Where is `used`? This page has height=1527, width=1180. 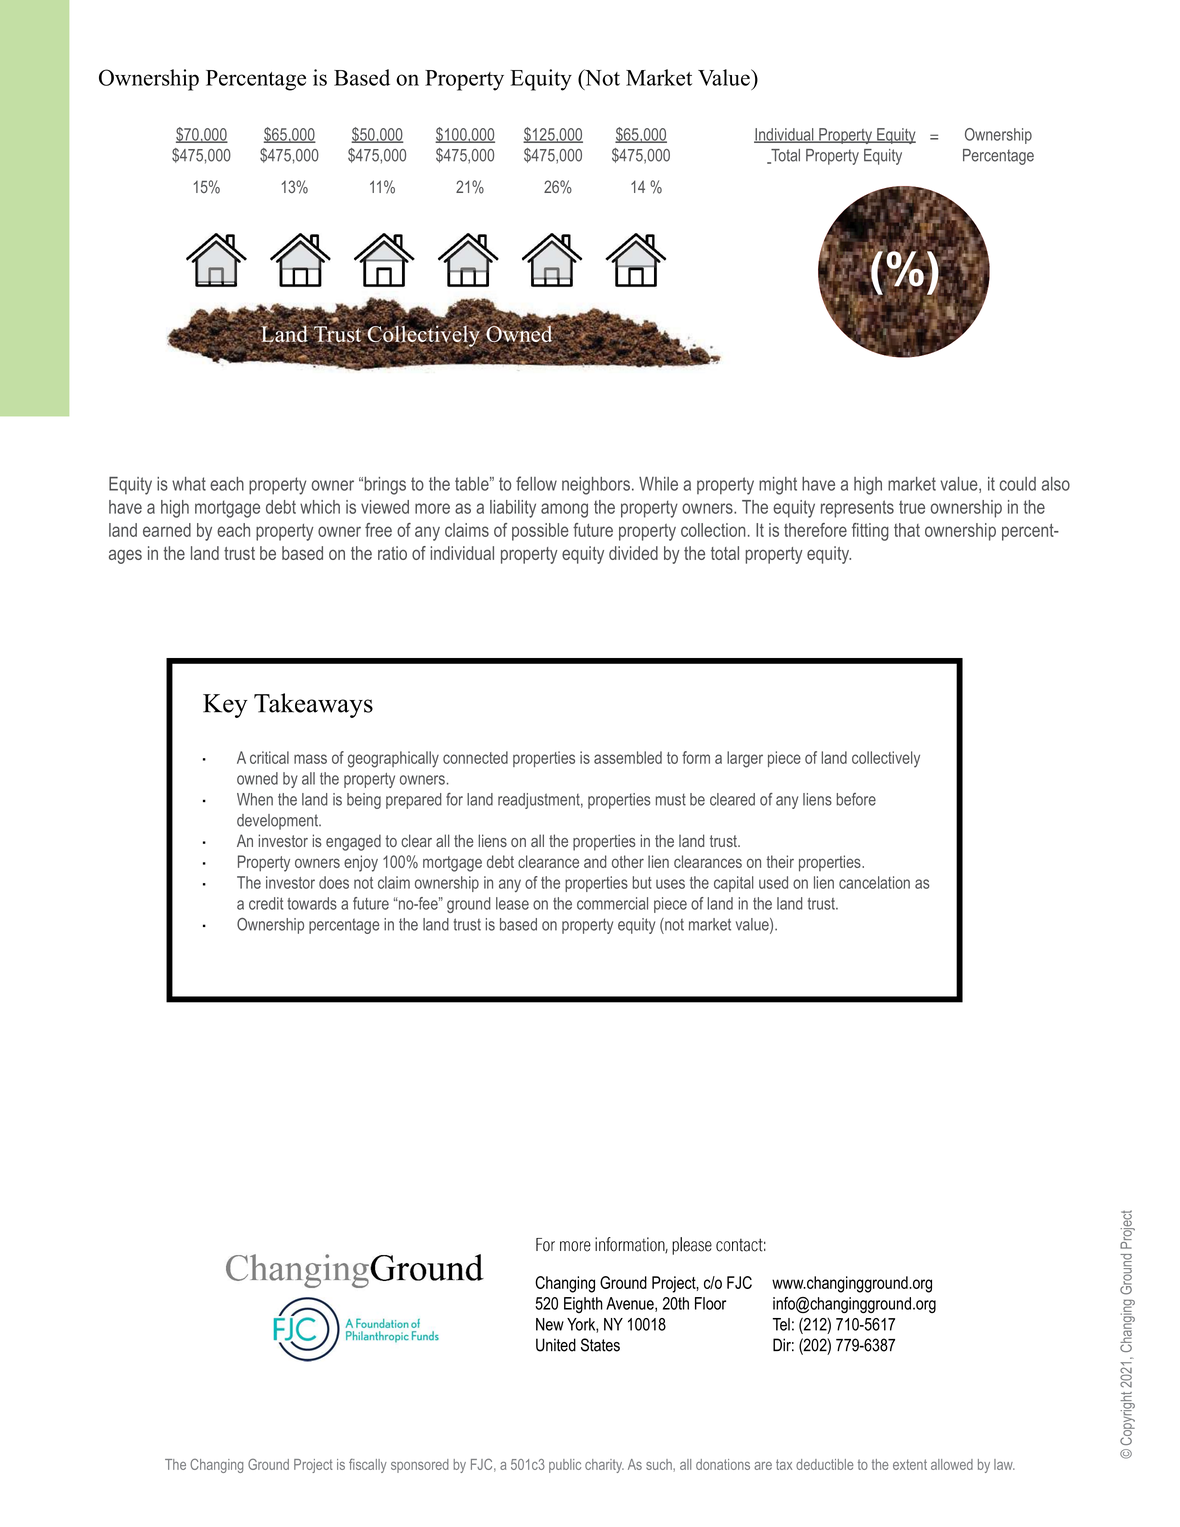
used is located at coordinates (773, 882).
